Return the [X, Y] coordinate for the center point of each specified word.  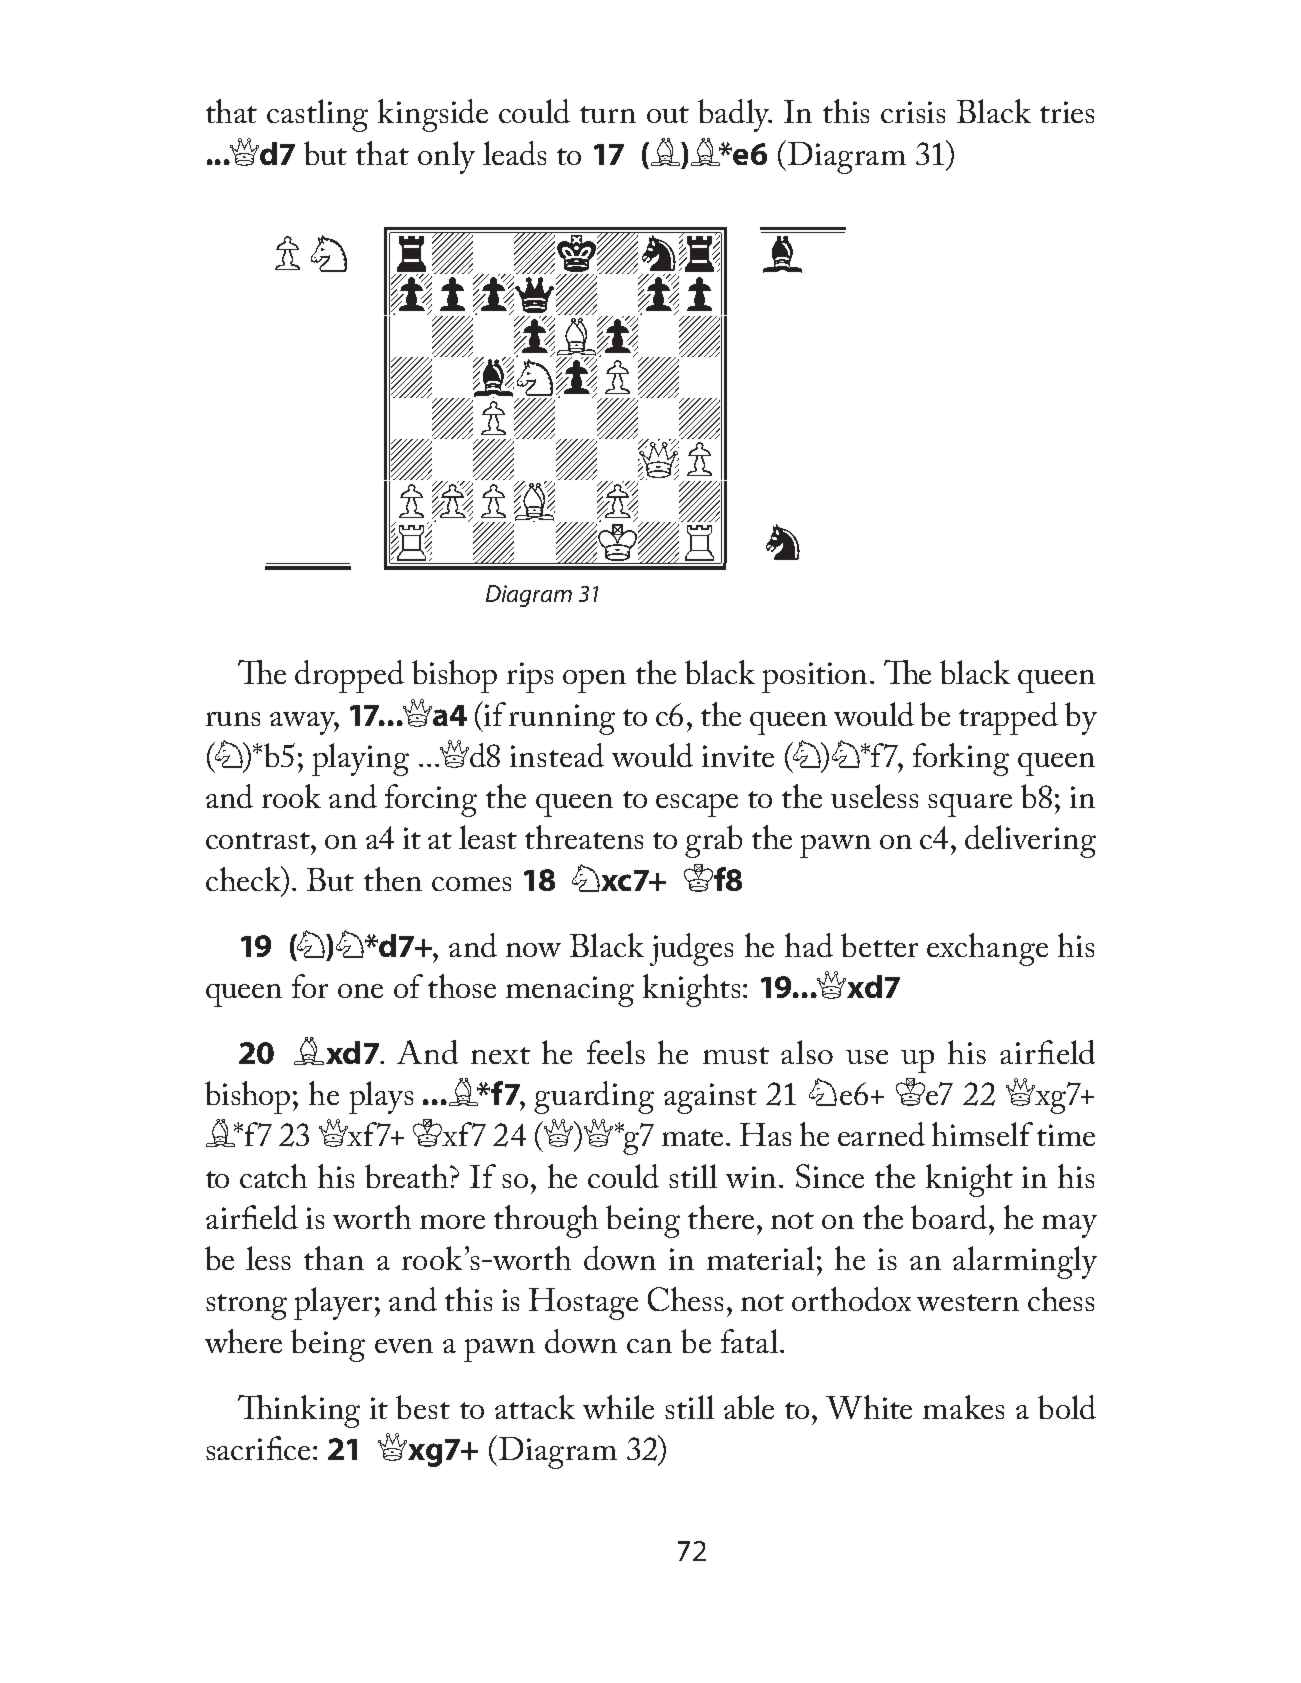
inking [317, 1411]
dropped [349, 676]
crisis [913, 112]
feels [616, 1052]
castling [317, 115]
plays [381, 1097]
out [668, 114]
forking [961, 759]
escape [697, 805]
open [594, 681]
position [814, 677]
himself [982, 1134]
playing [360, 759]
